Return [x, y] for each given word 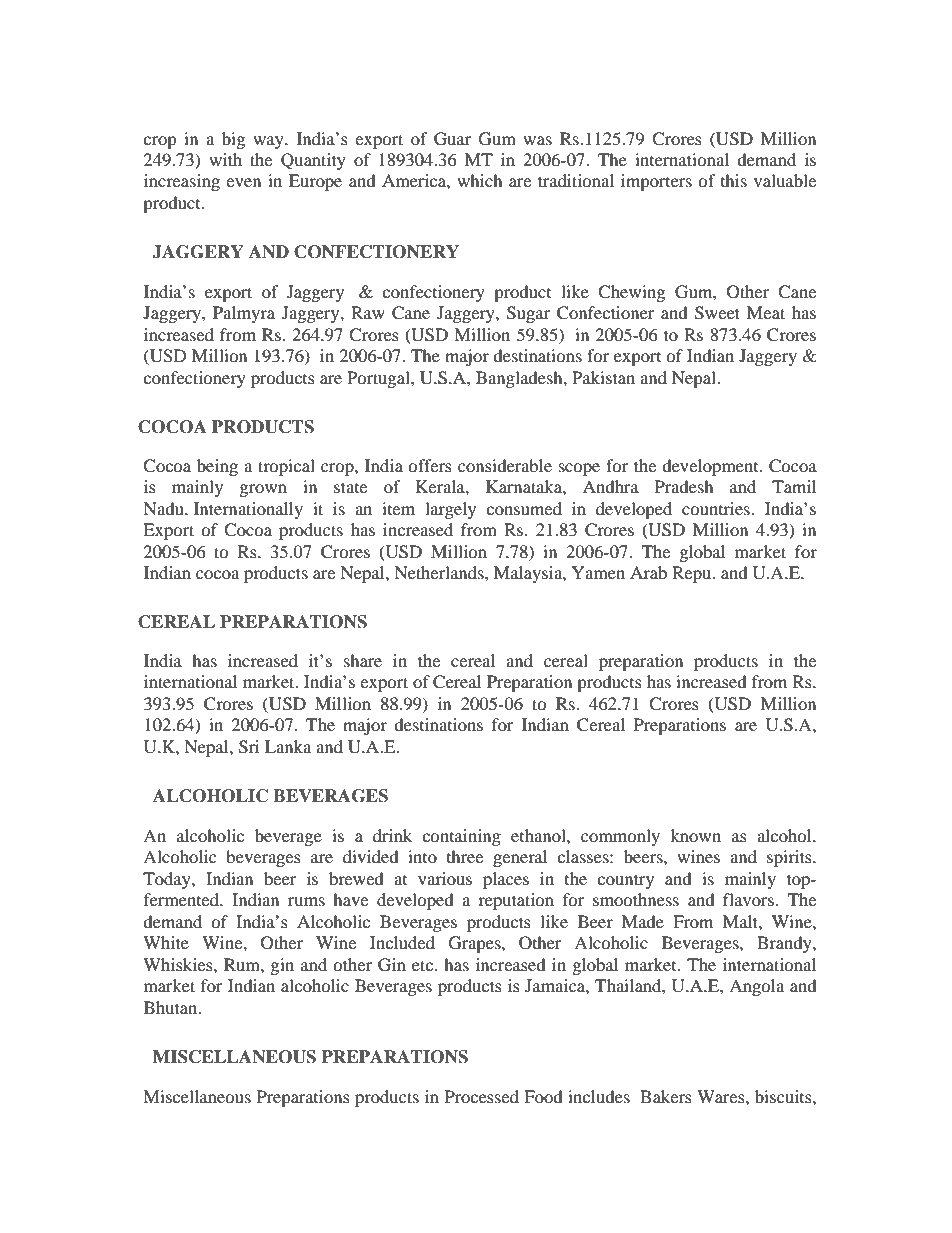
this [734, 180]
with [225, 159]
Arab [648, 572]
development [711, 467]
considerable [505, 465]
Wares [722, 1096]
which [480, 180]
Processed [482, 1096]
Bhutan [172, 1007]
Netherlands [440, 572]
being [217, 467]
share [363, 660]
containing [461, 837]
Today [168, 880]
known [695, 835]
